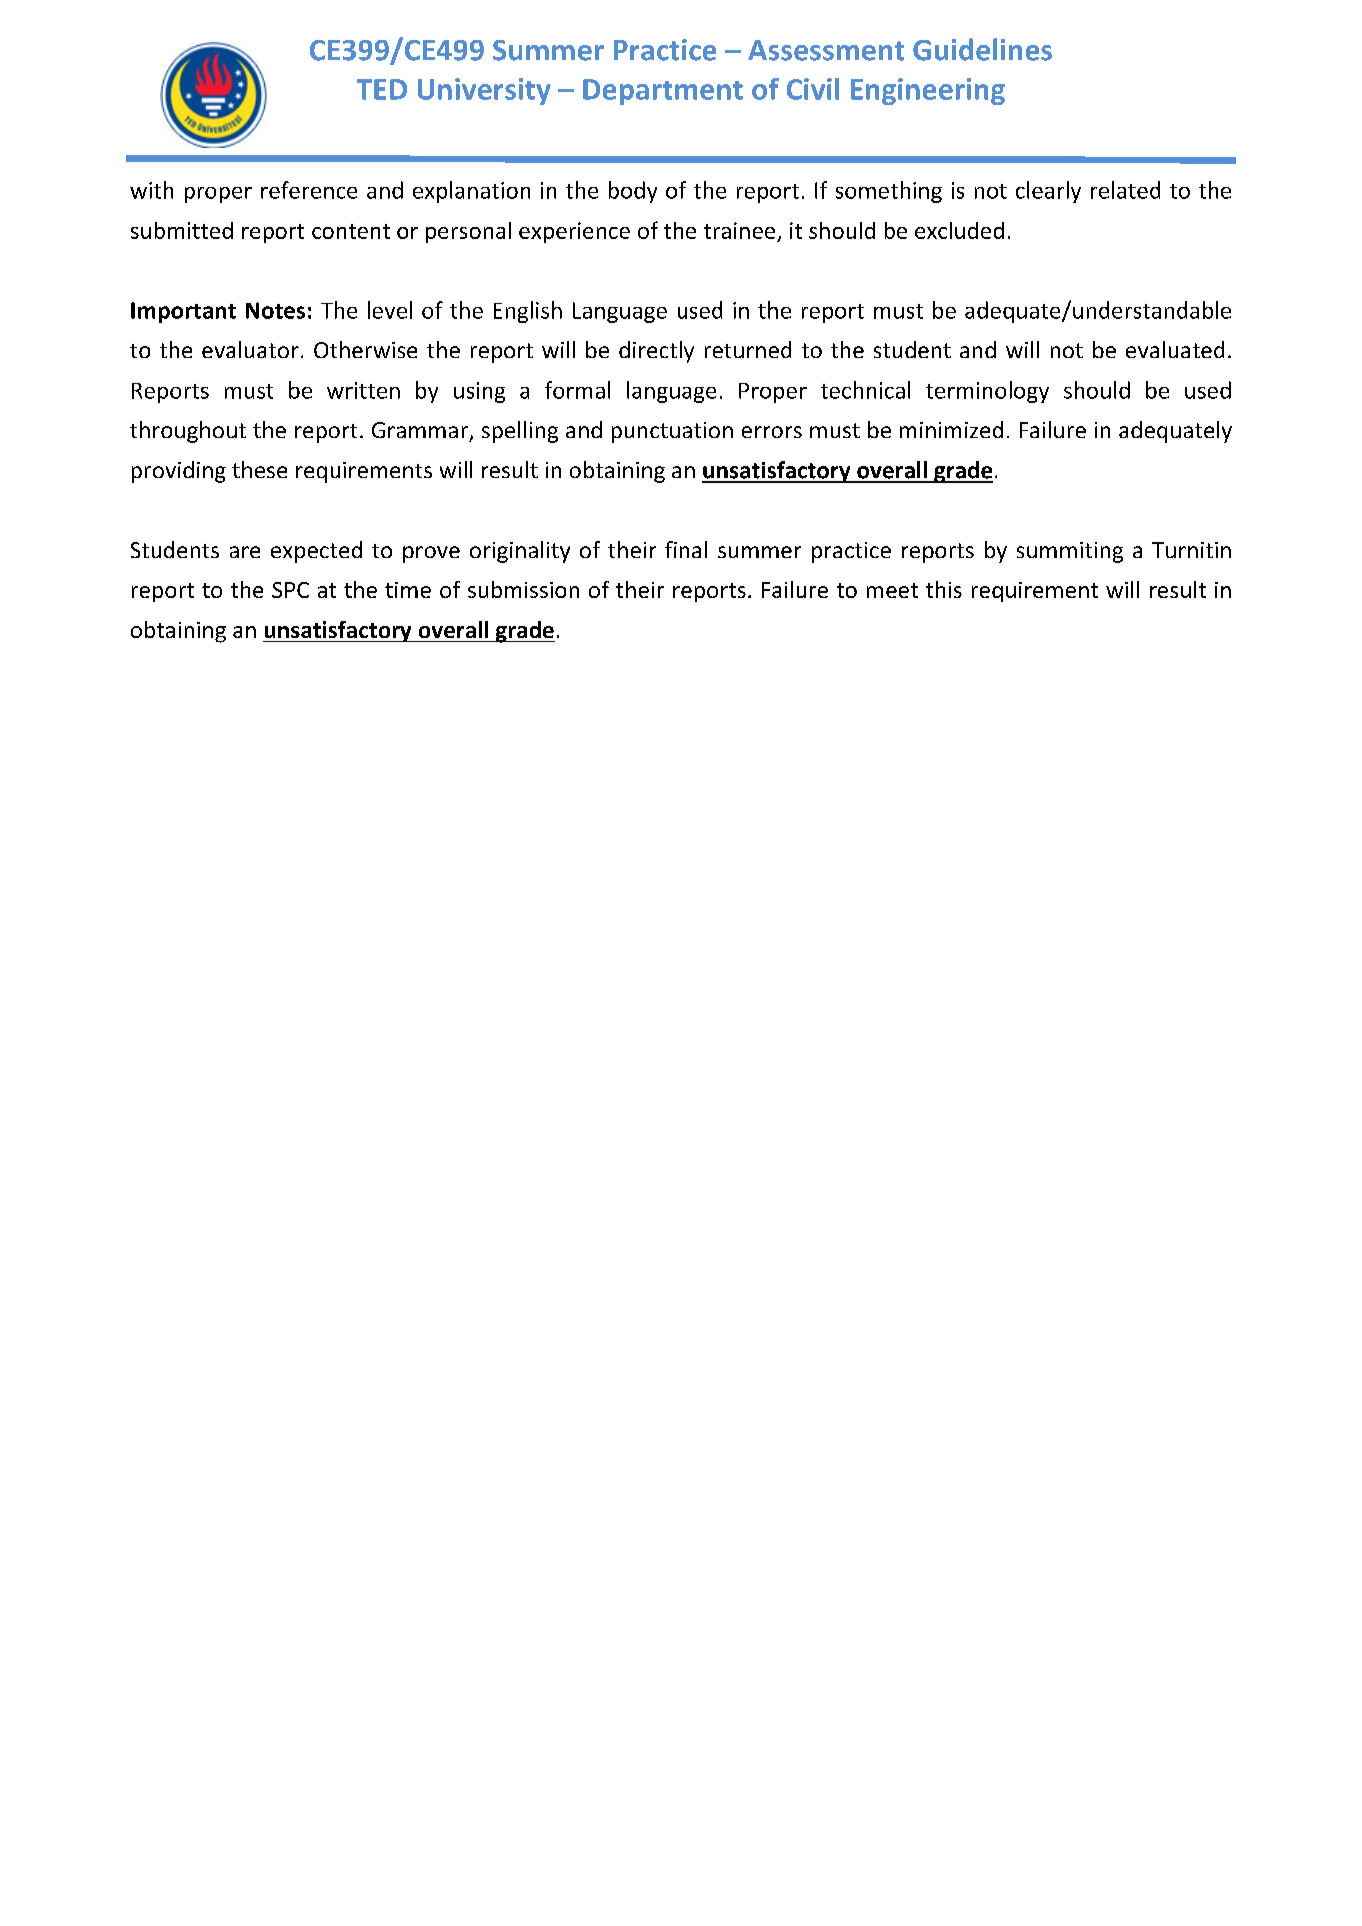 The height and width of the page is (1926, 1362). I want to click on Department, so click(663, 92).
